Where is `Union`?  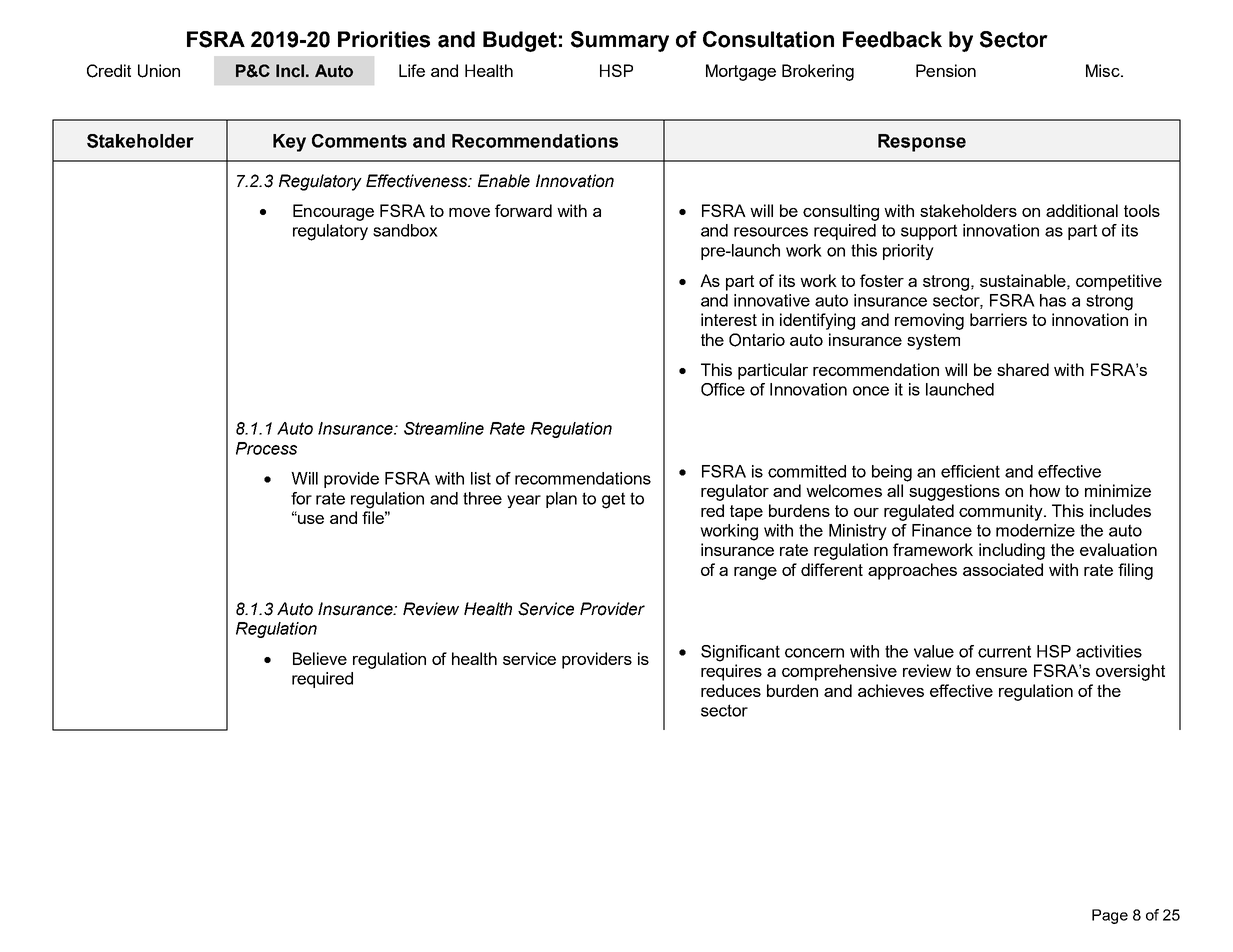
Union is located at coordinates (159, 71).
